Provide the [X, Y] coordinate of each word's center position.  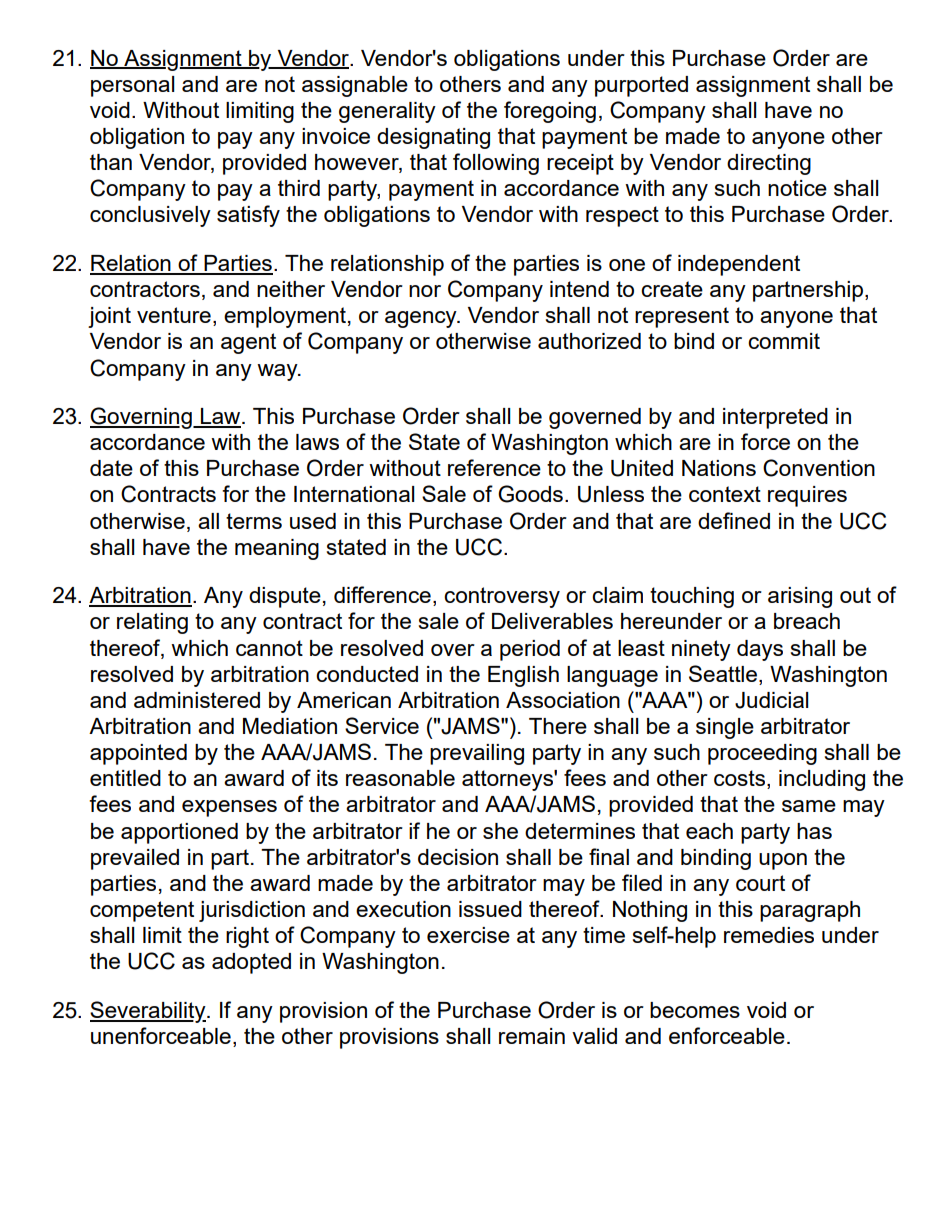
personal [132, 86]
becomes [695, 1010]
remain [532, 1036]
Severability [149, 1012]
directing [769, 164]
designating [433, 138]
